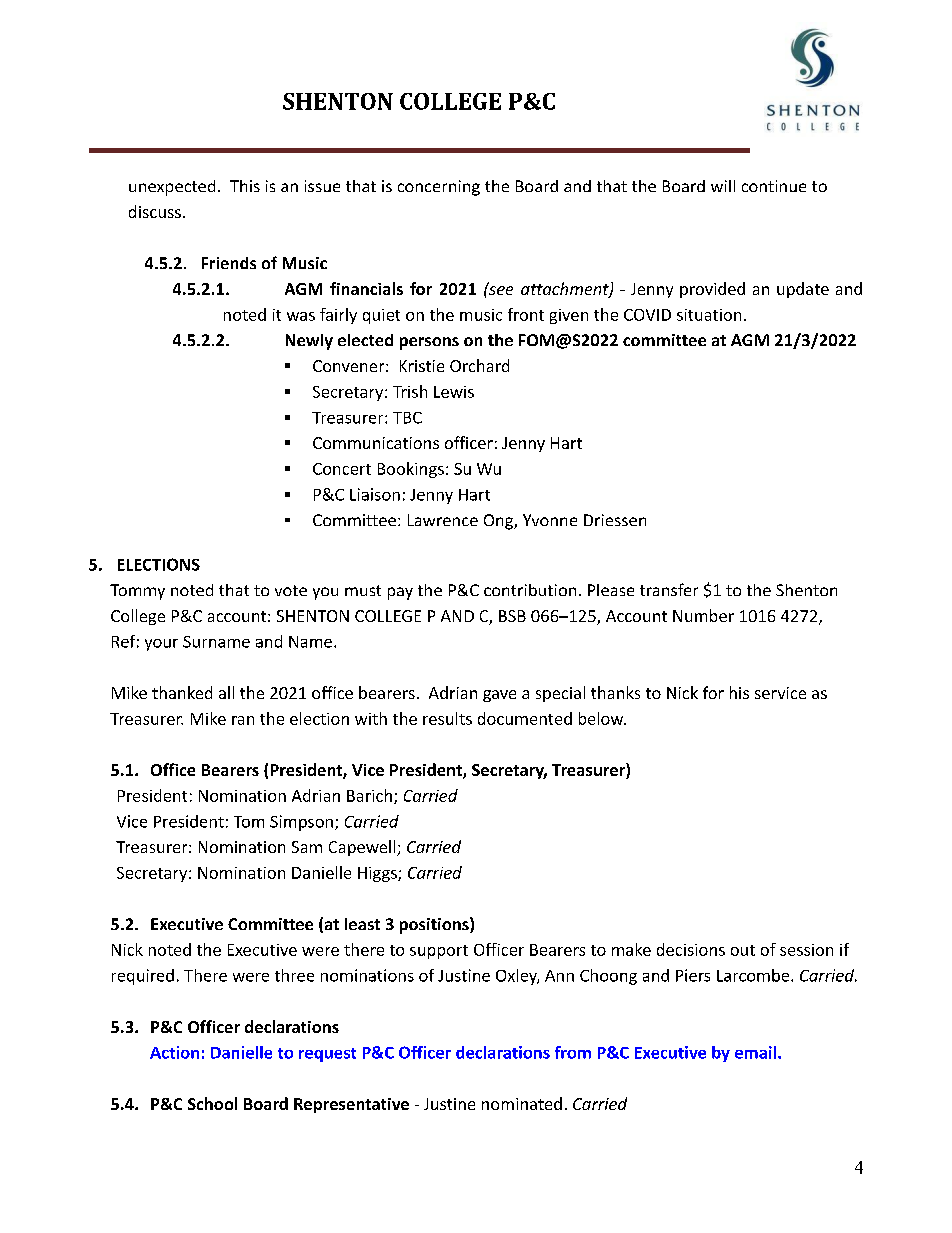  I want to click on This, so click(245, 186).
